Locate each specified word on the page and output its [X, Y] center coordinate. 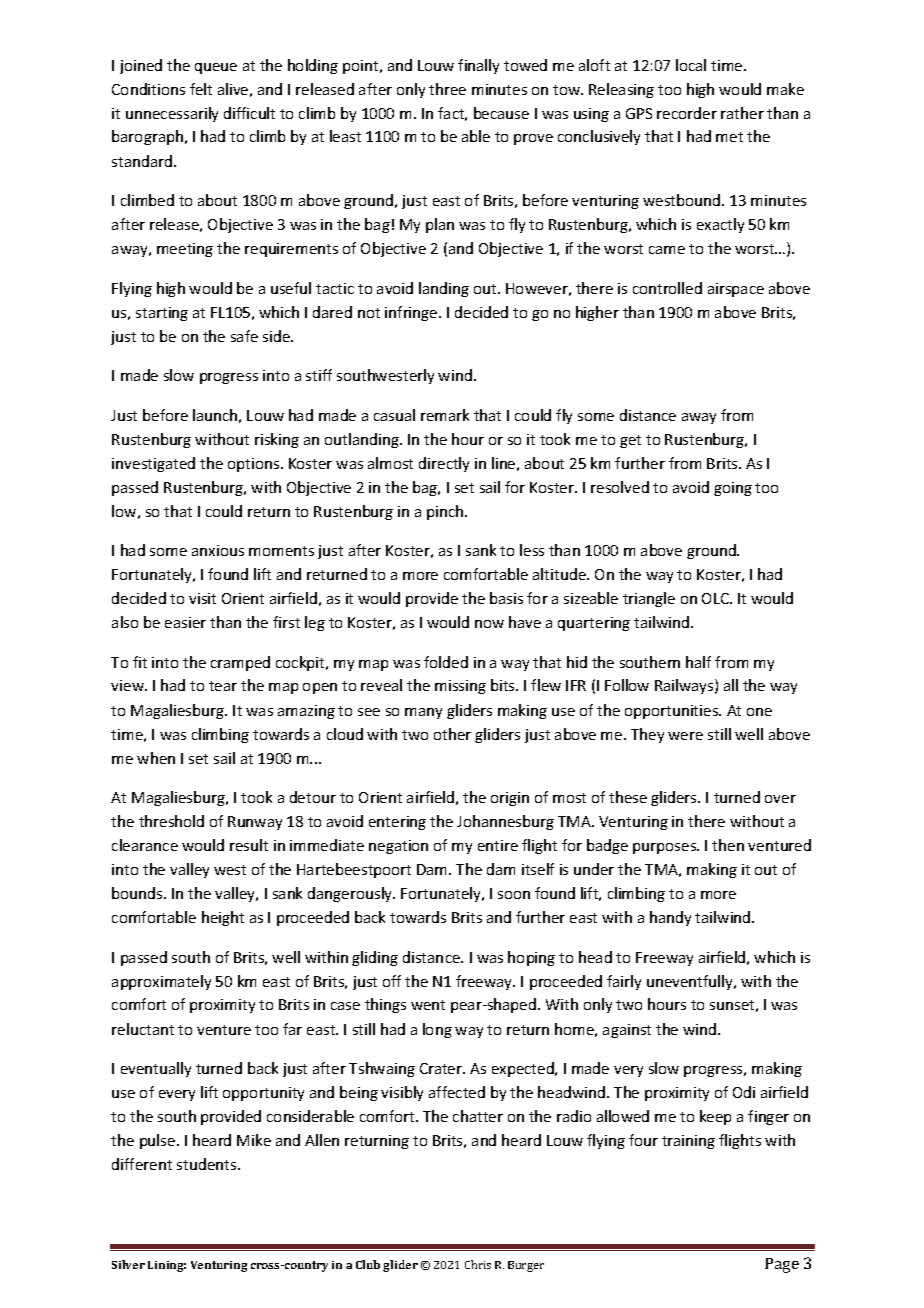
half [698, 662]
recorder [687, 113]
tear [223, 686]
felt [201, 89]
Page [782, 1265]
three [447, 89]
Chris [478, 1264]
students [208, 1164]
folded [446, 662]
